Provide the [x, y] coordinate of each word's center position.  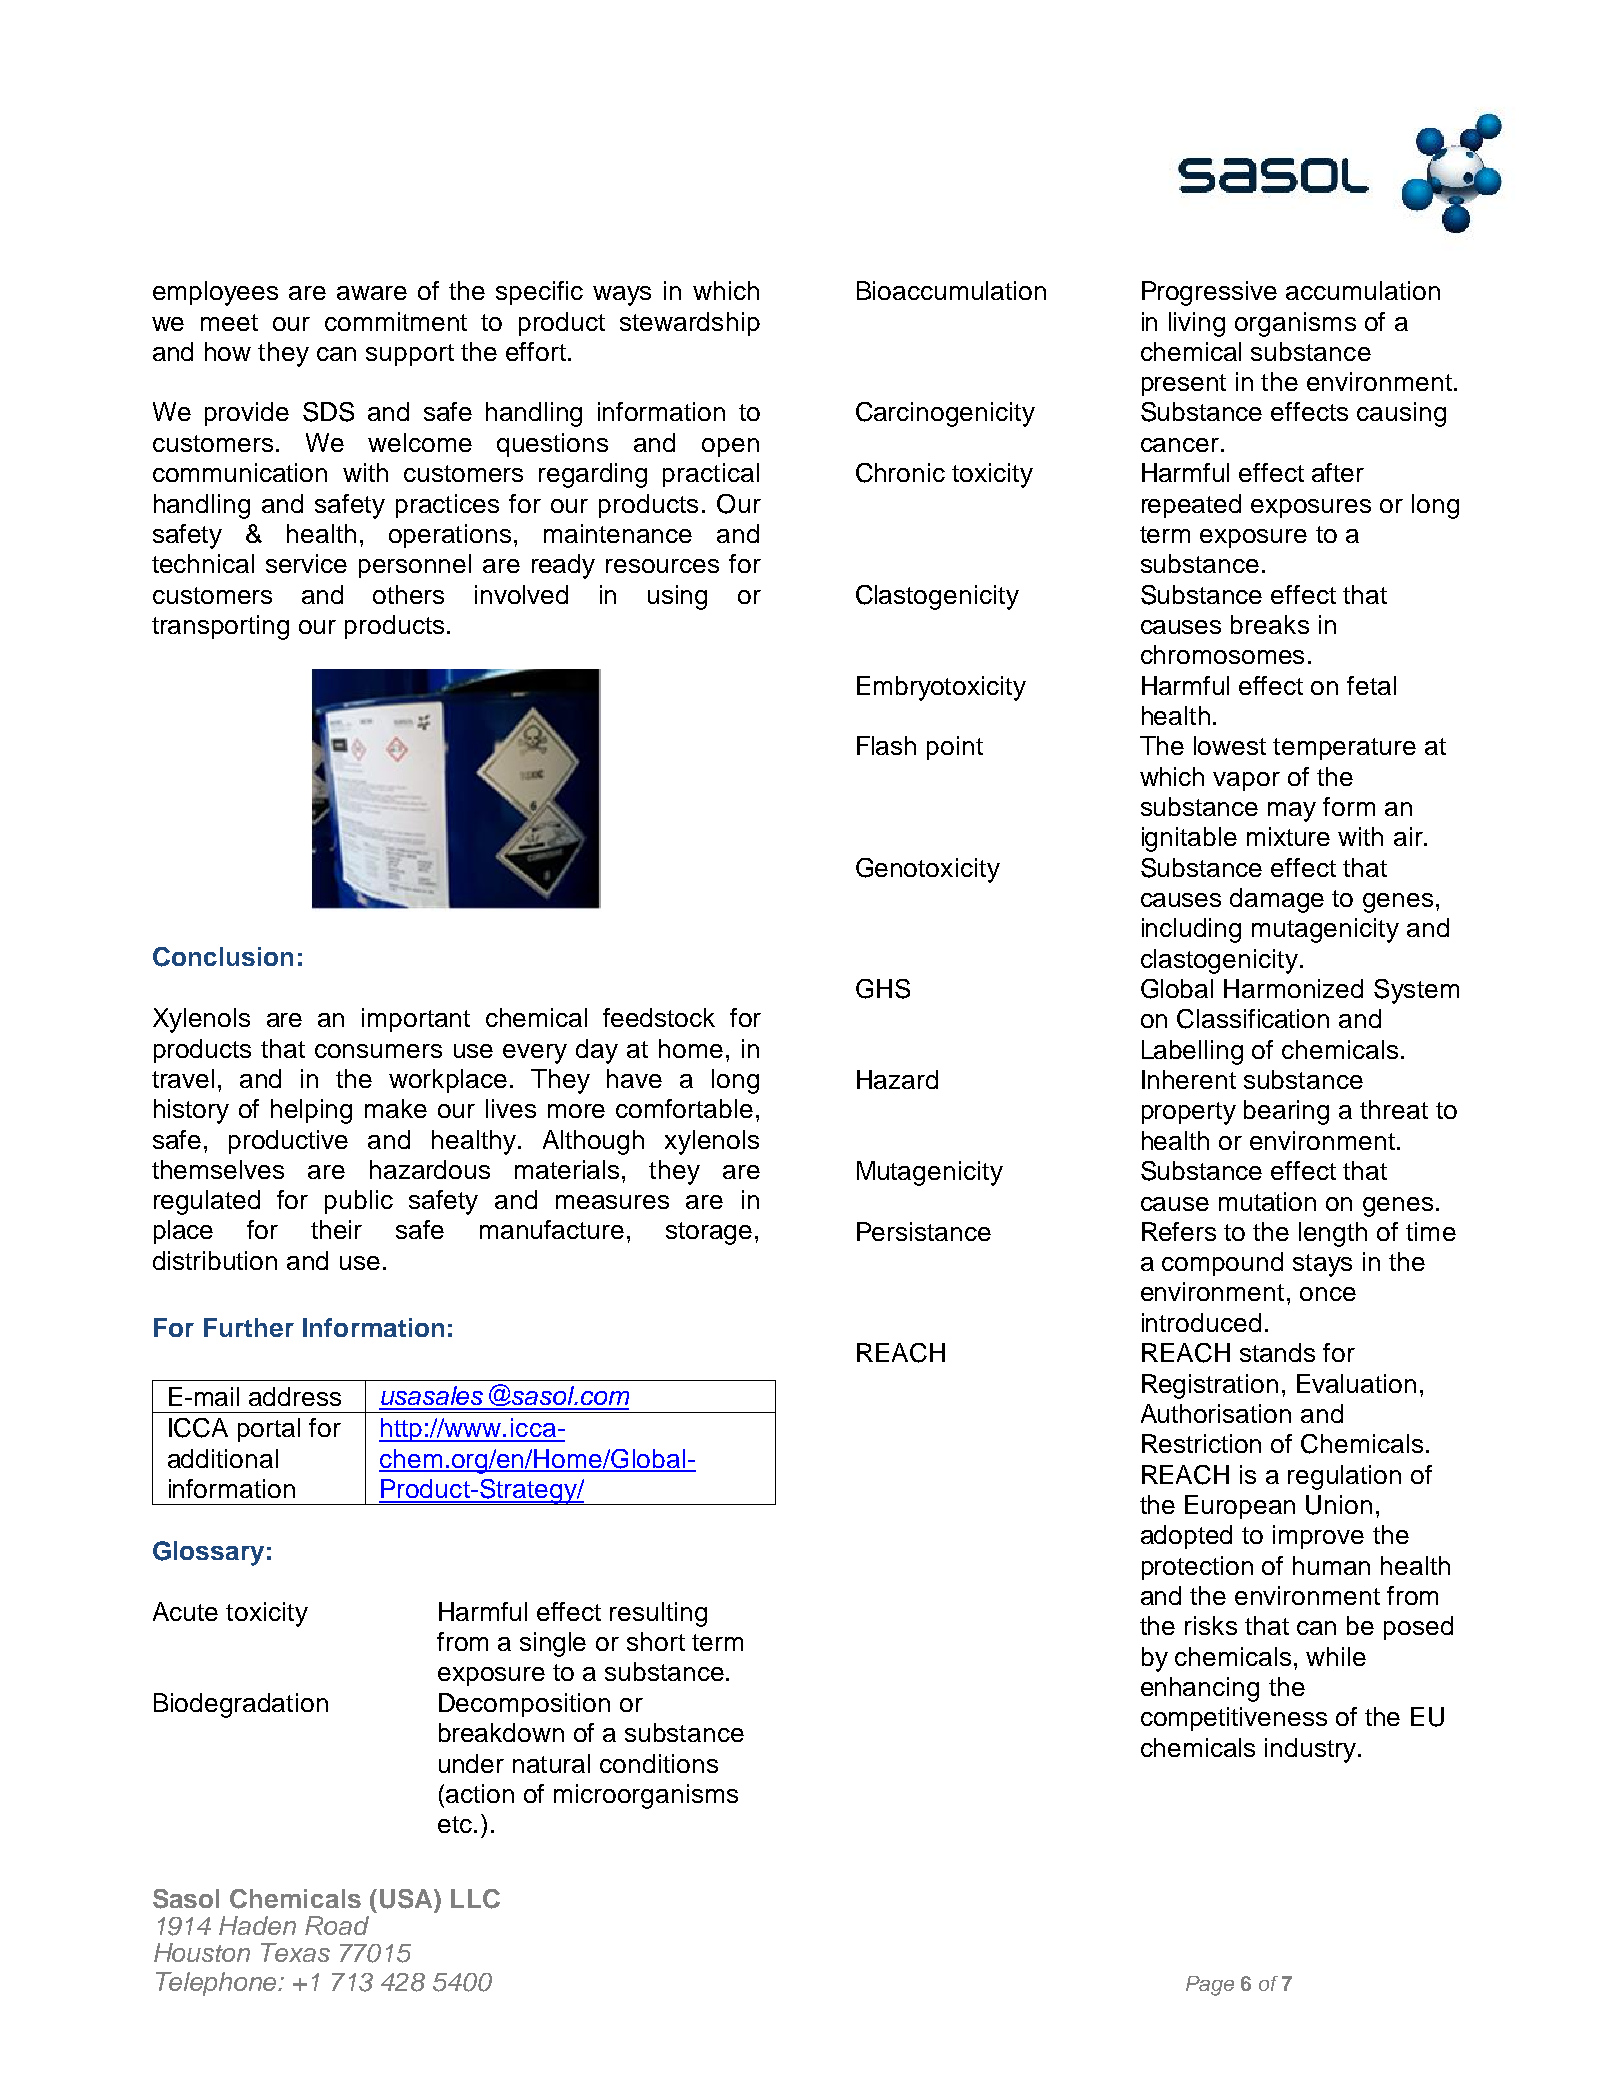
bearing [1286, 1112]
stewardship [690, 324]
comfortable [684, 1108]
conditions [659, 1763]
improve [1318, 1537]
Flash [886, 745]
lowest [1230, 745]
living [1197, 324]
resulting [658, 1614]
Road [337, 1925]
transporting [220, 627]
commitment [396, 321]
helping [311, 1111]
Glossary [208, 1553]
